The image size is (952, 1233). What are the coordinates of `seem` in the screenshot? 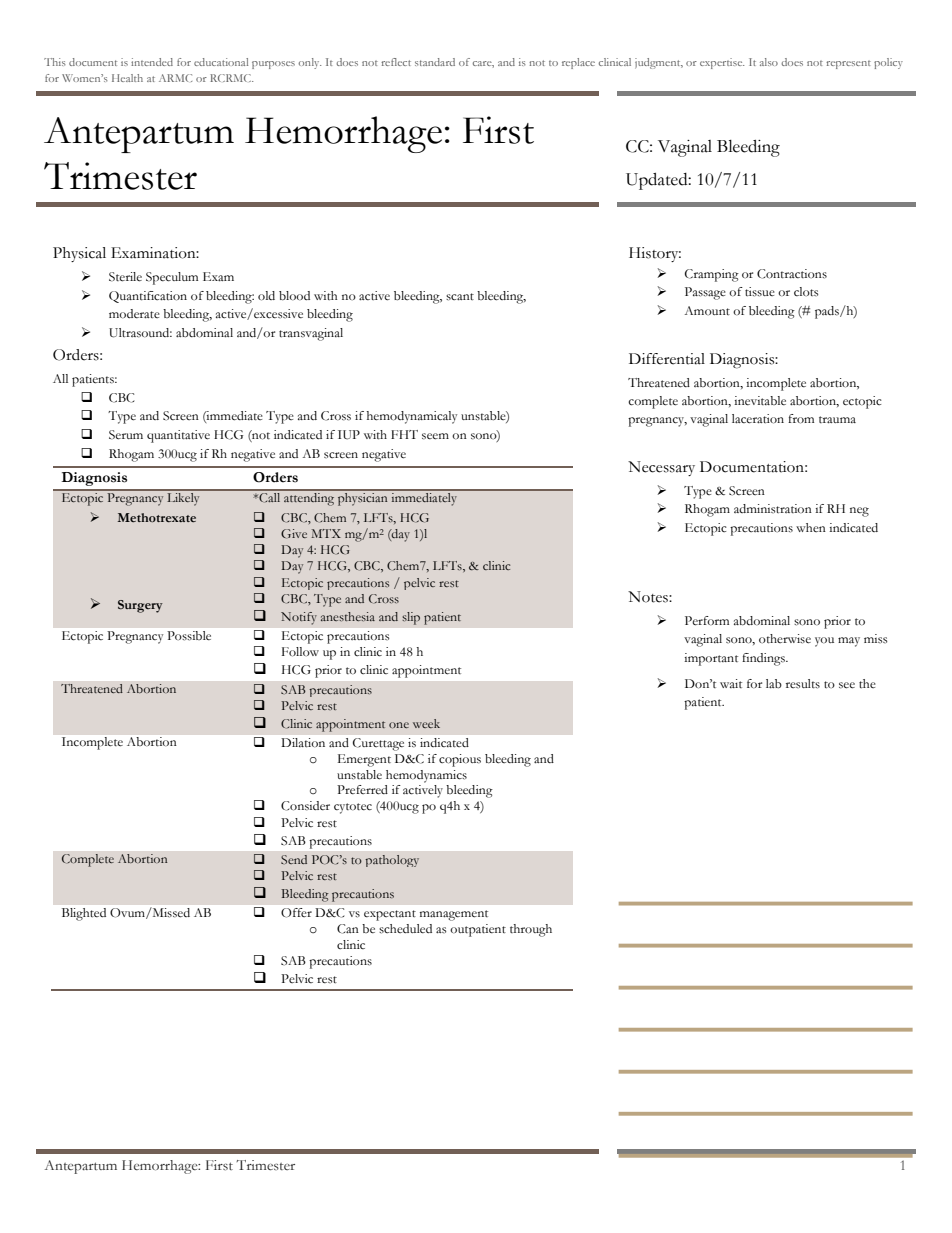 It's located at (435, 436).
